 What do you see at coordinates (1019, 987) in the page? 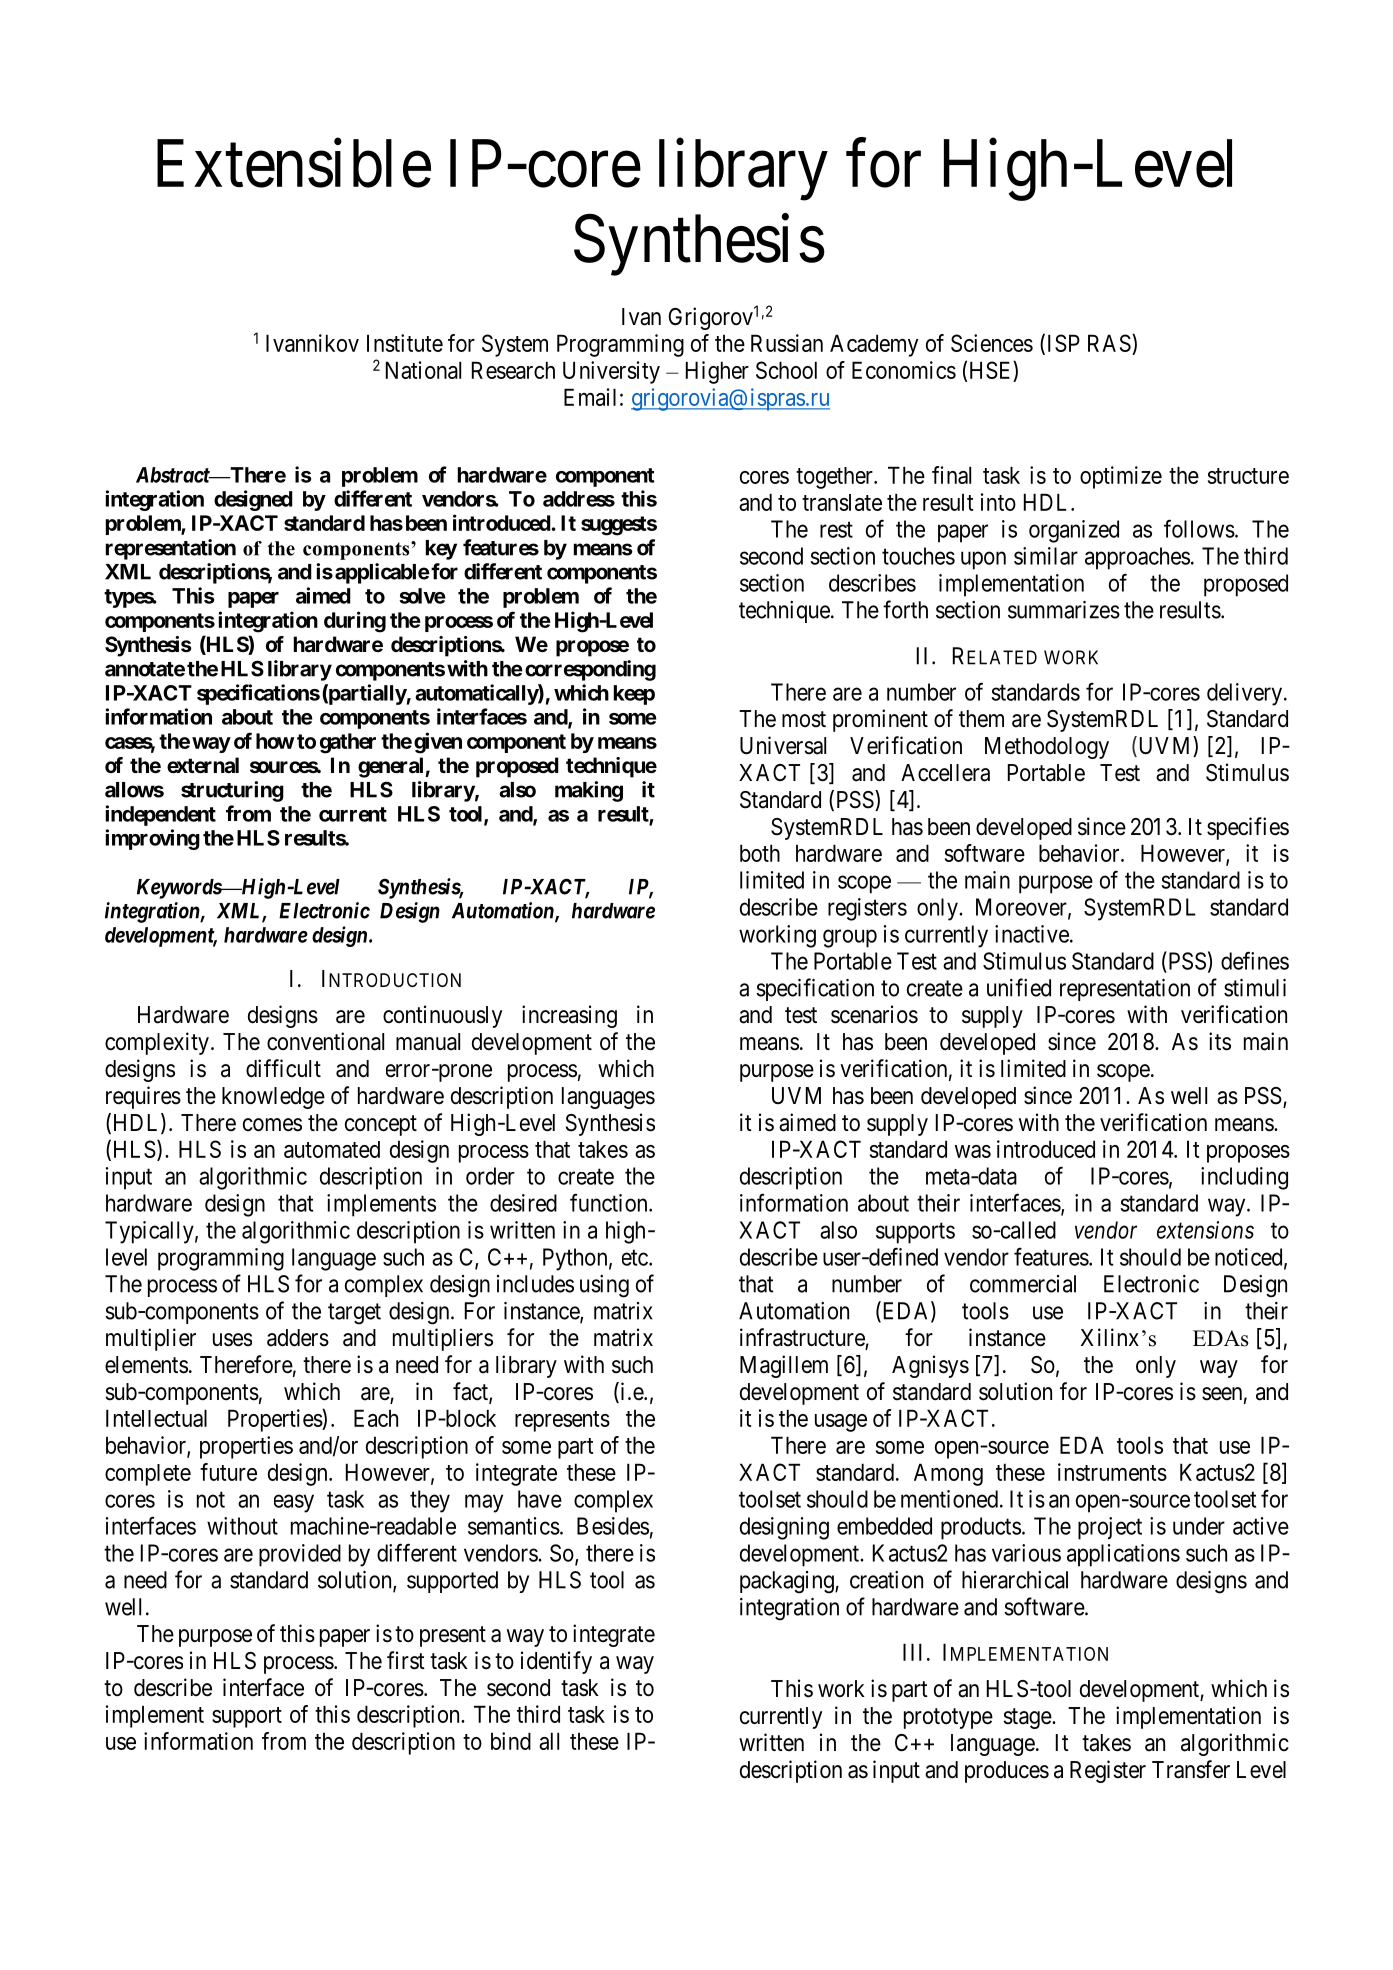
I see `unified` at bounding box center [1019, 987].
